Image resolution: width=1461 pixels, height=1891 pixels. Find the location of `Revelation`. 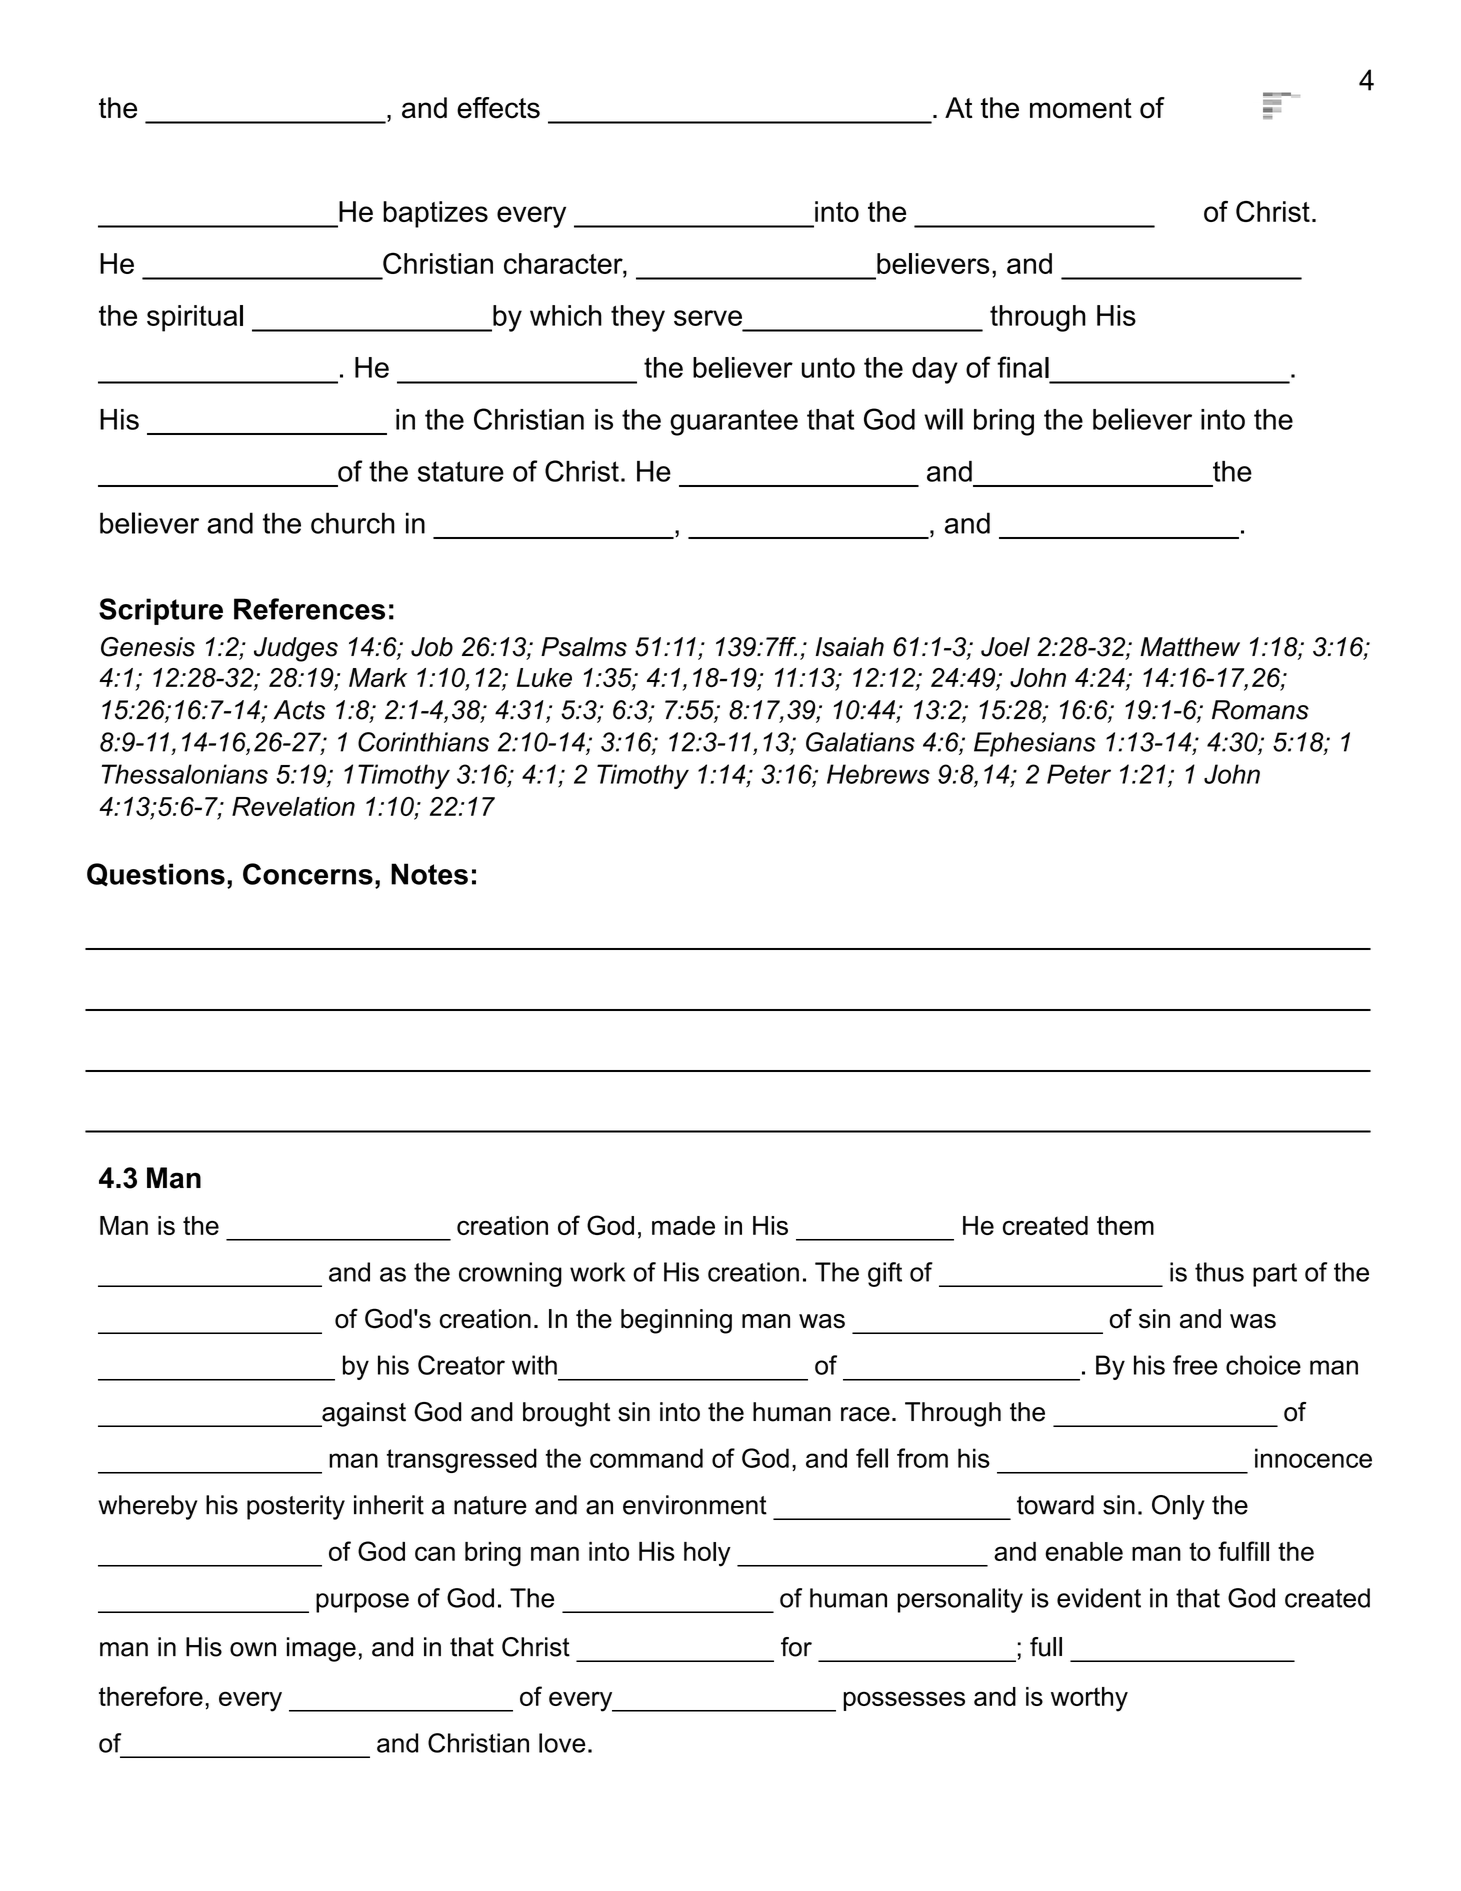

Revelation is located at coordinates (293, 806).
